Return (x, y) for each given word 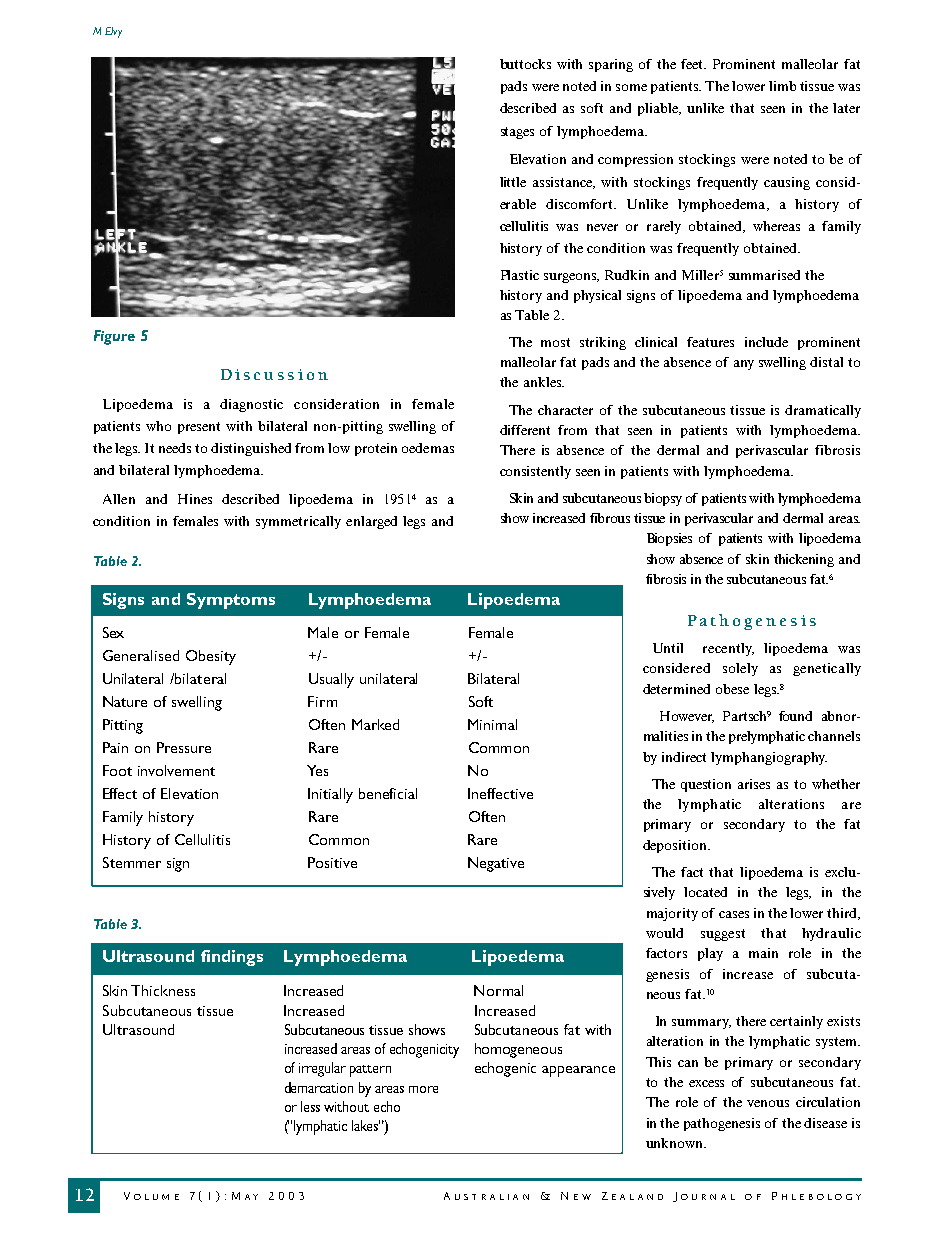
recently (728, 649)
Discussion (274, 374)
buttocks (525, 64)
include (766, 342)
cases (734, 914)
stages (517, 133)
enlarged (371, 522)
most (555, 342)
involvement (176, 770)
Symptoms (231, 601)
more (423, 1089)
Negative (496, 864)
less (310, 1106)
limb (782, 86)
